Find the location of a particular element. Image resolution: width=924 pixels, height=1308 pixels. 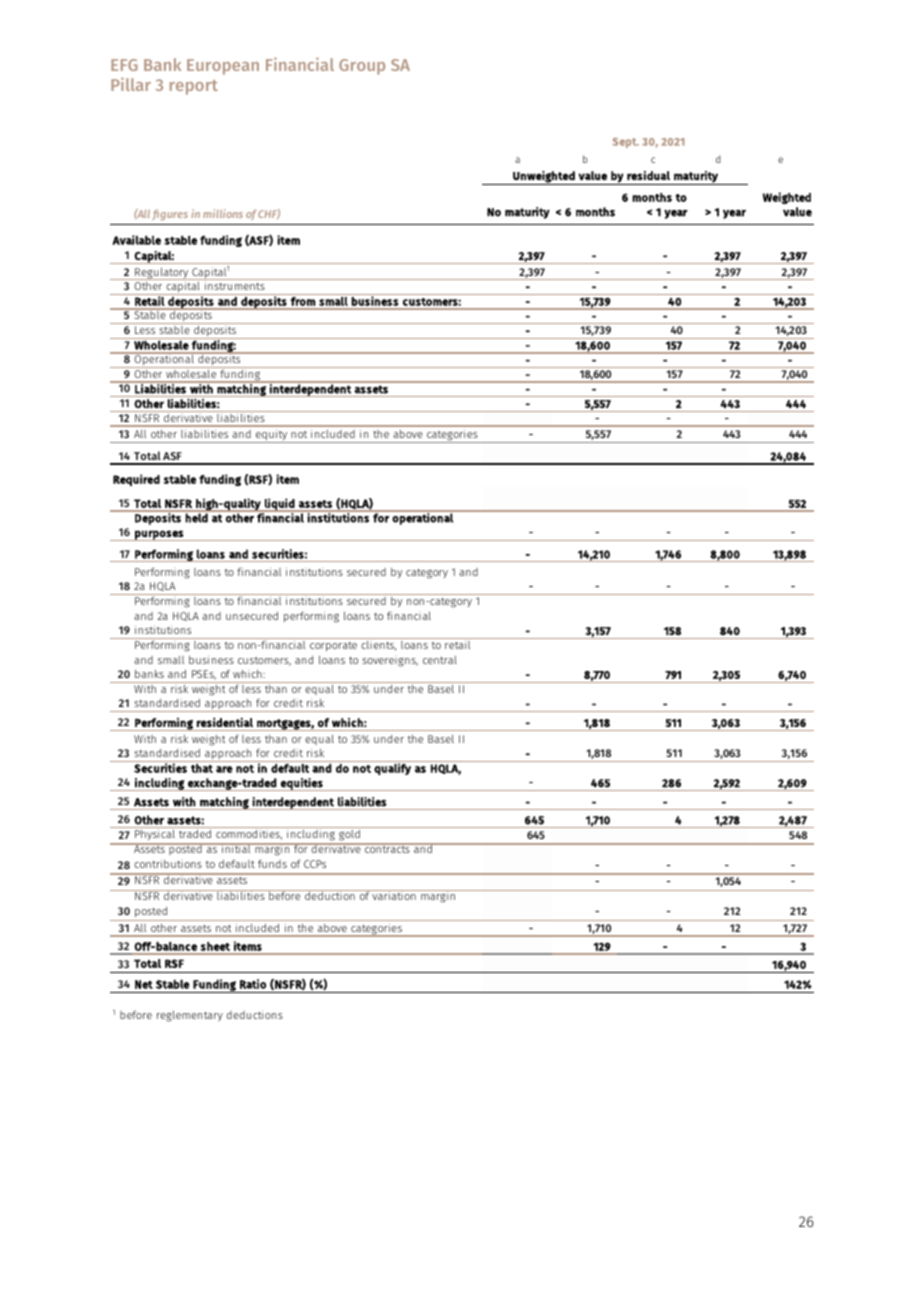

residual is located at coordinates (648, 175).
